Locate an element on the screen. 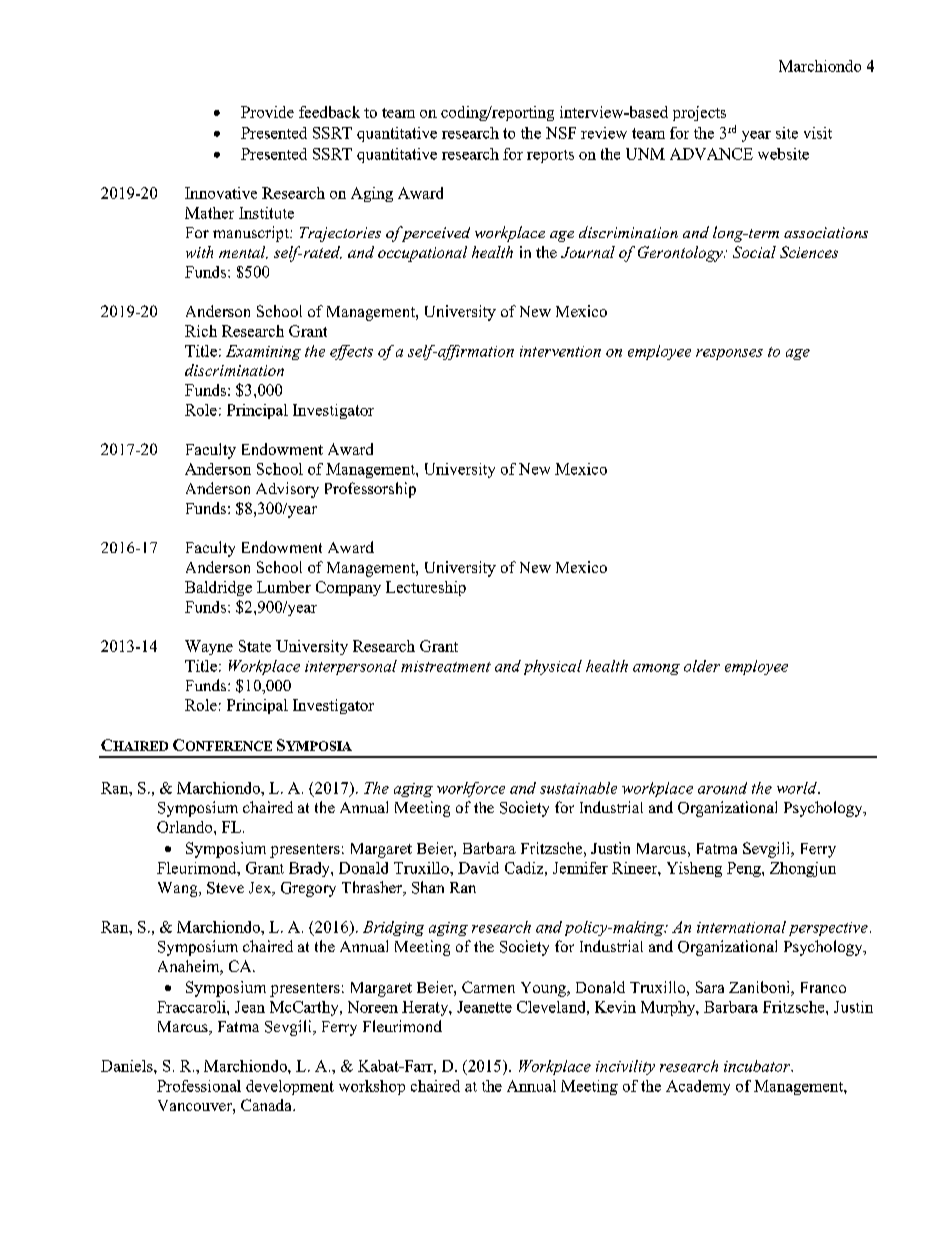  mistreatment is located at coordinates (446, 666).
